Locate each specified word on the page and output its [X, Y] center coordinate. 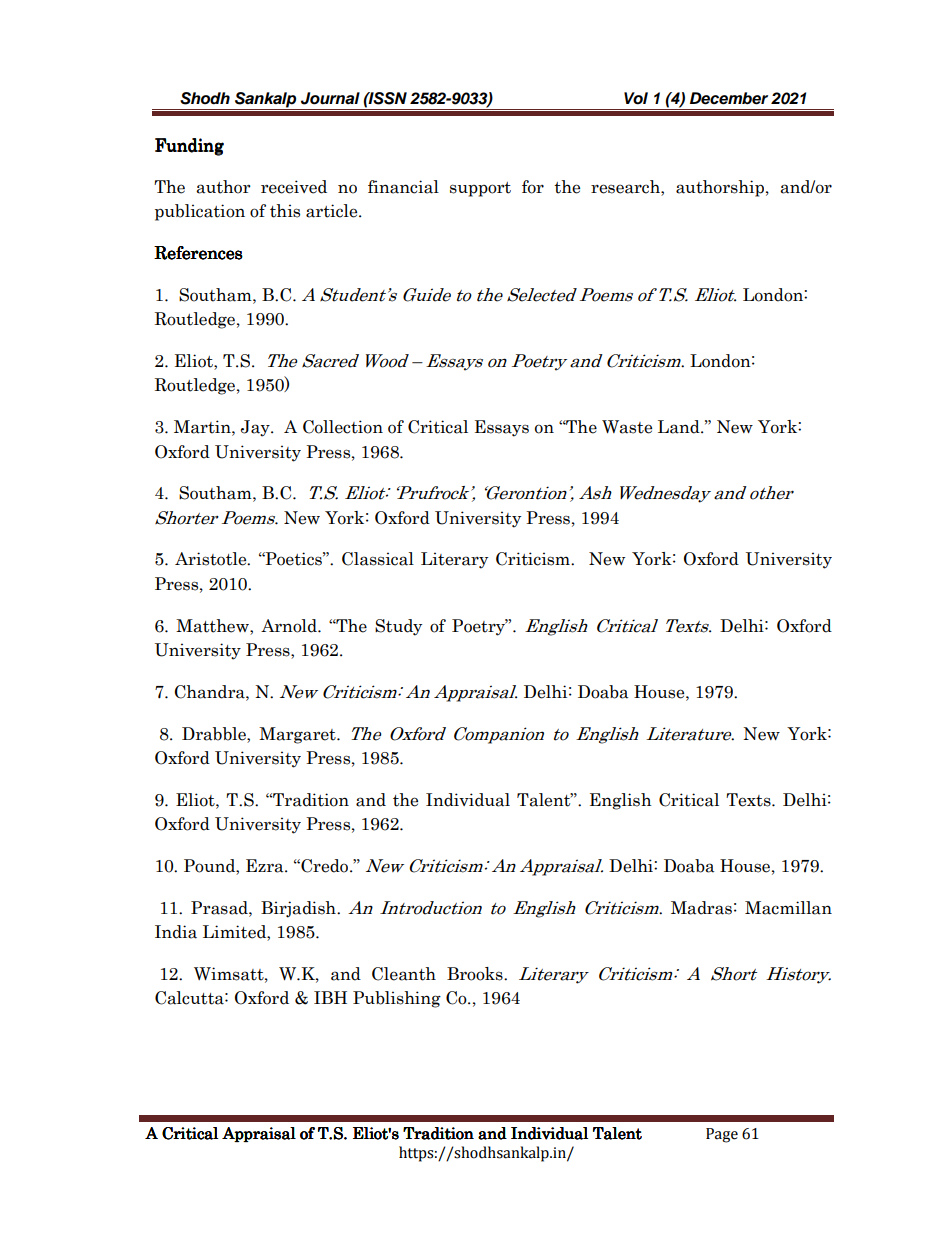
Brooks [476, 974]
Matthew [213, 626]
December [729, 98]
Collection [343, 427]
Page [722, 1135]
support [480, 189]
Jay [256, 428]
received [294, 187]
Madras [701, 908]
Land [680, 427]
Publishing [397, 999]
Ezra [266, 866]
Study [398, 627]
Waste [627, 427]
